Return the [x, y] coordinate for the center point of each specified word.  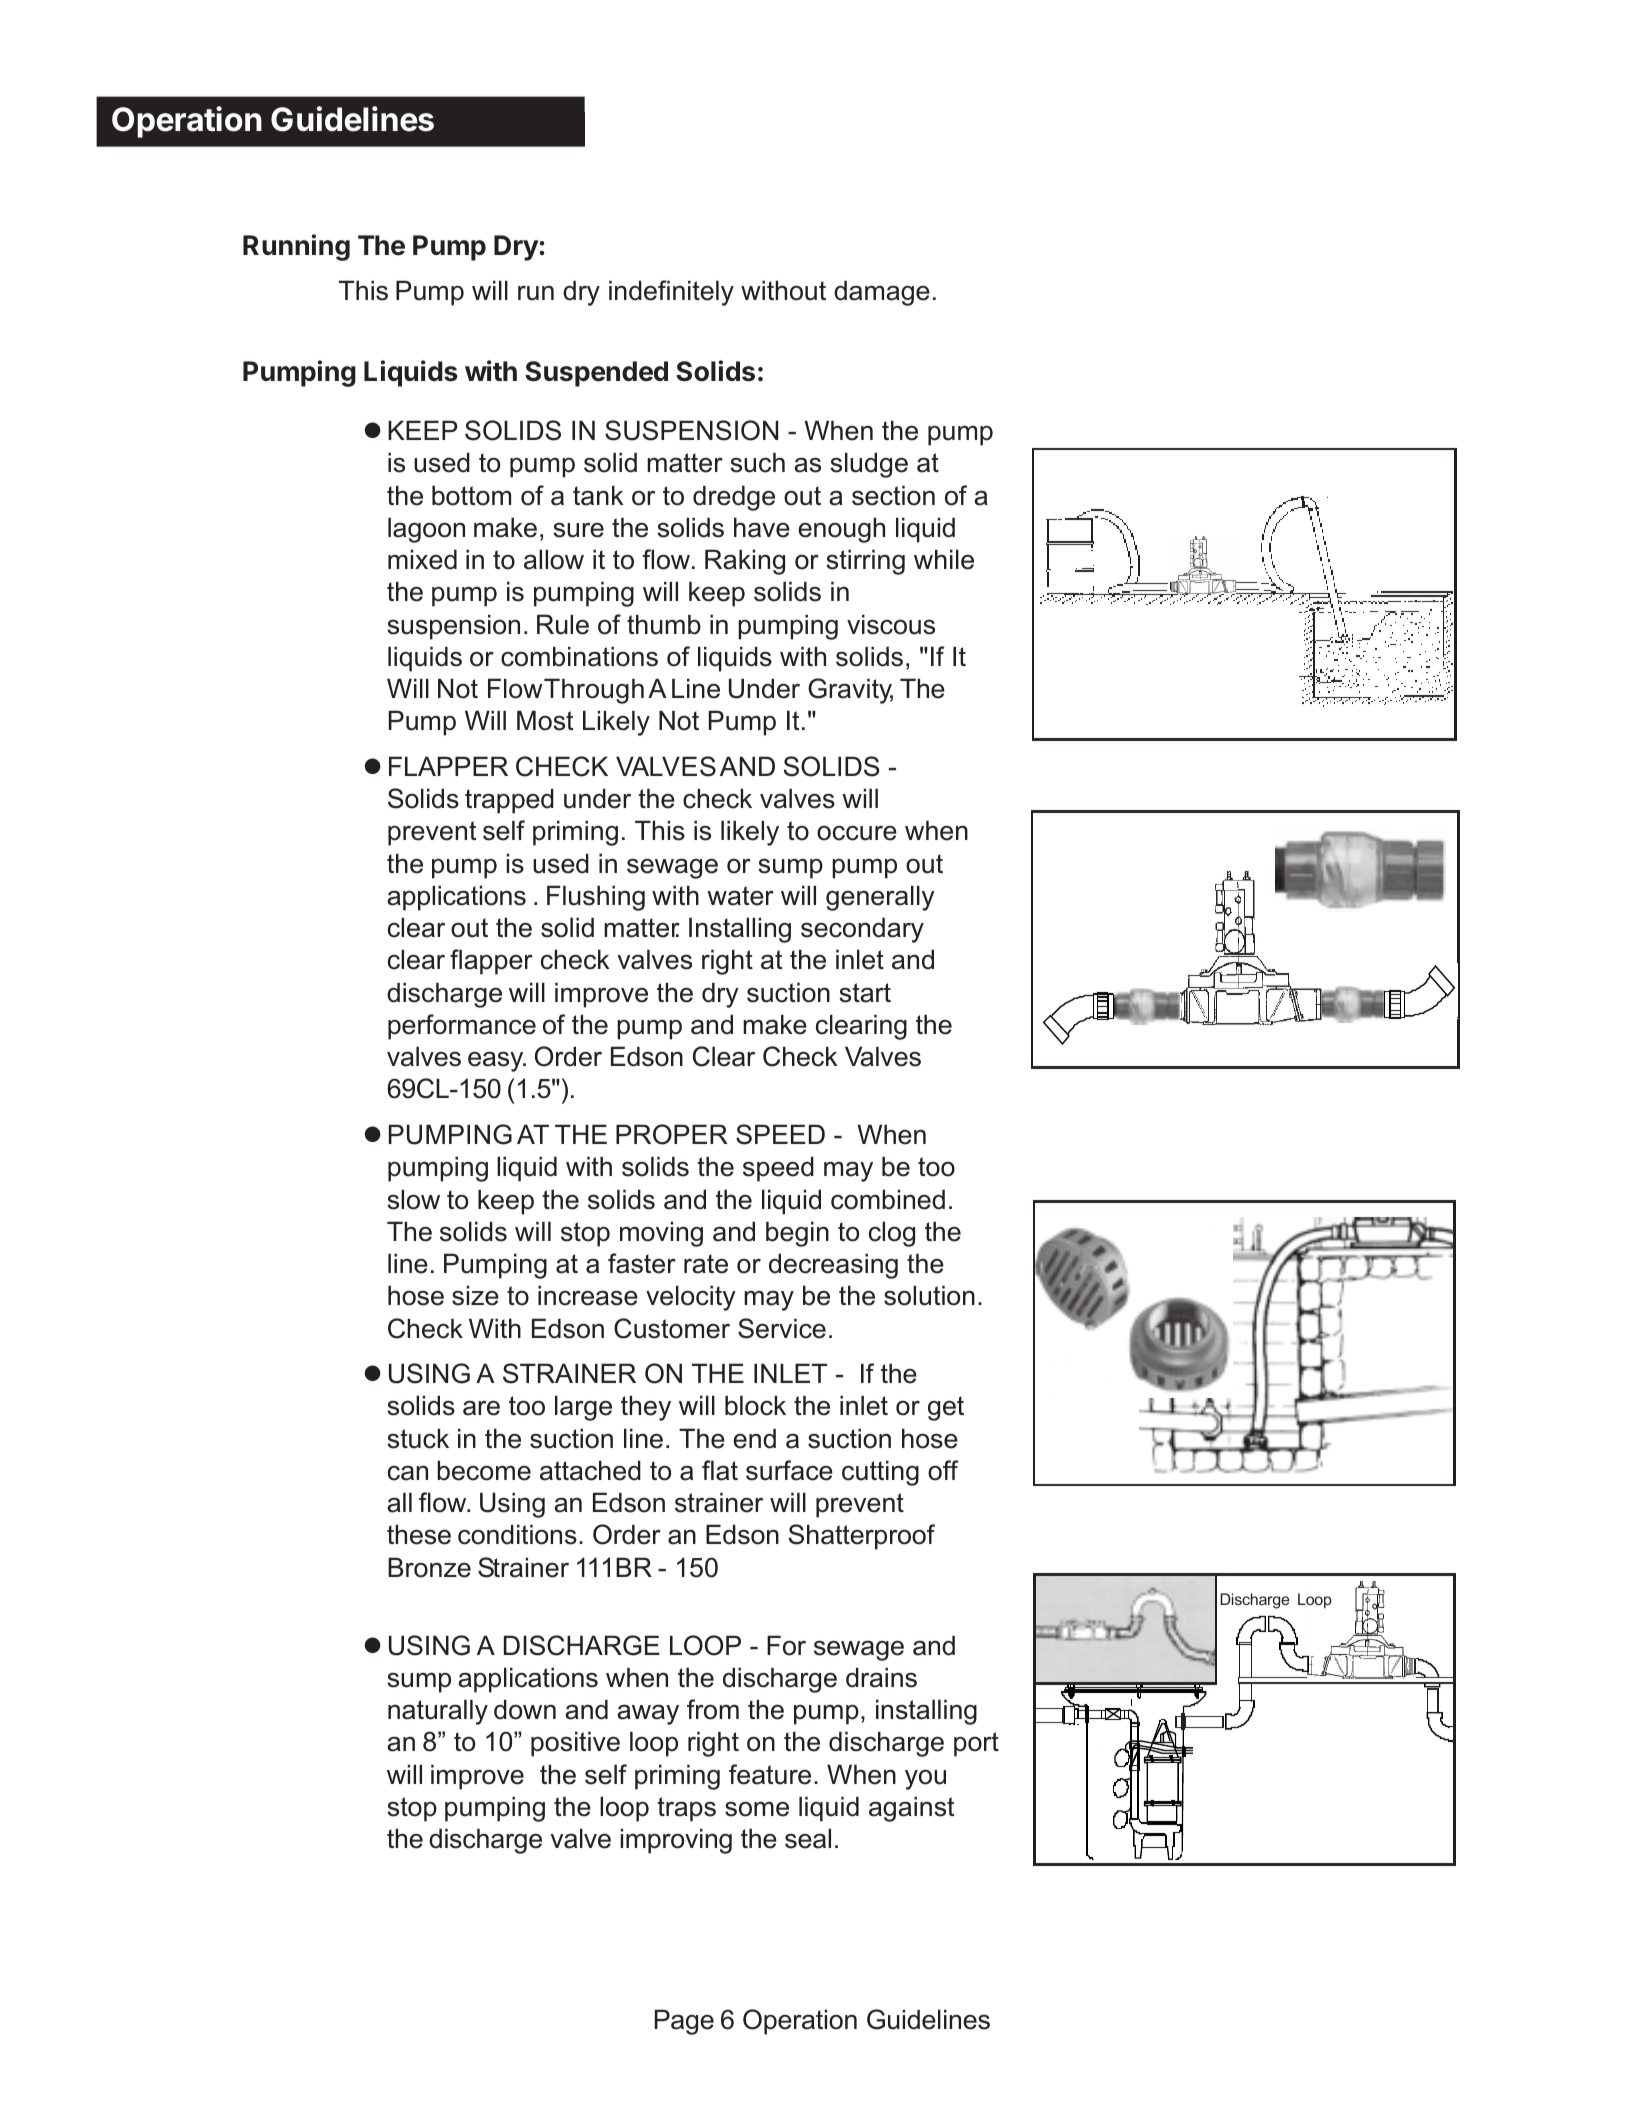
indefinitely [671, 293]
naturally [438, 1712]
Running [296, 247]
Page [684, 2022]
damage [882, 293]
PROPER [672, 1134]
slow [413, 1199]
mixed [422, 559]
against [911, 1809]
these [419, 1534]
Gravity [850, 691]
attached [590, 1470]
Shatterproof [862, 1537]
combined [888, 1199]
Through [594, 691]
